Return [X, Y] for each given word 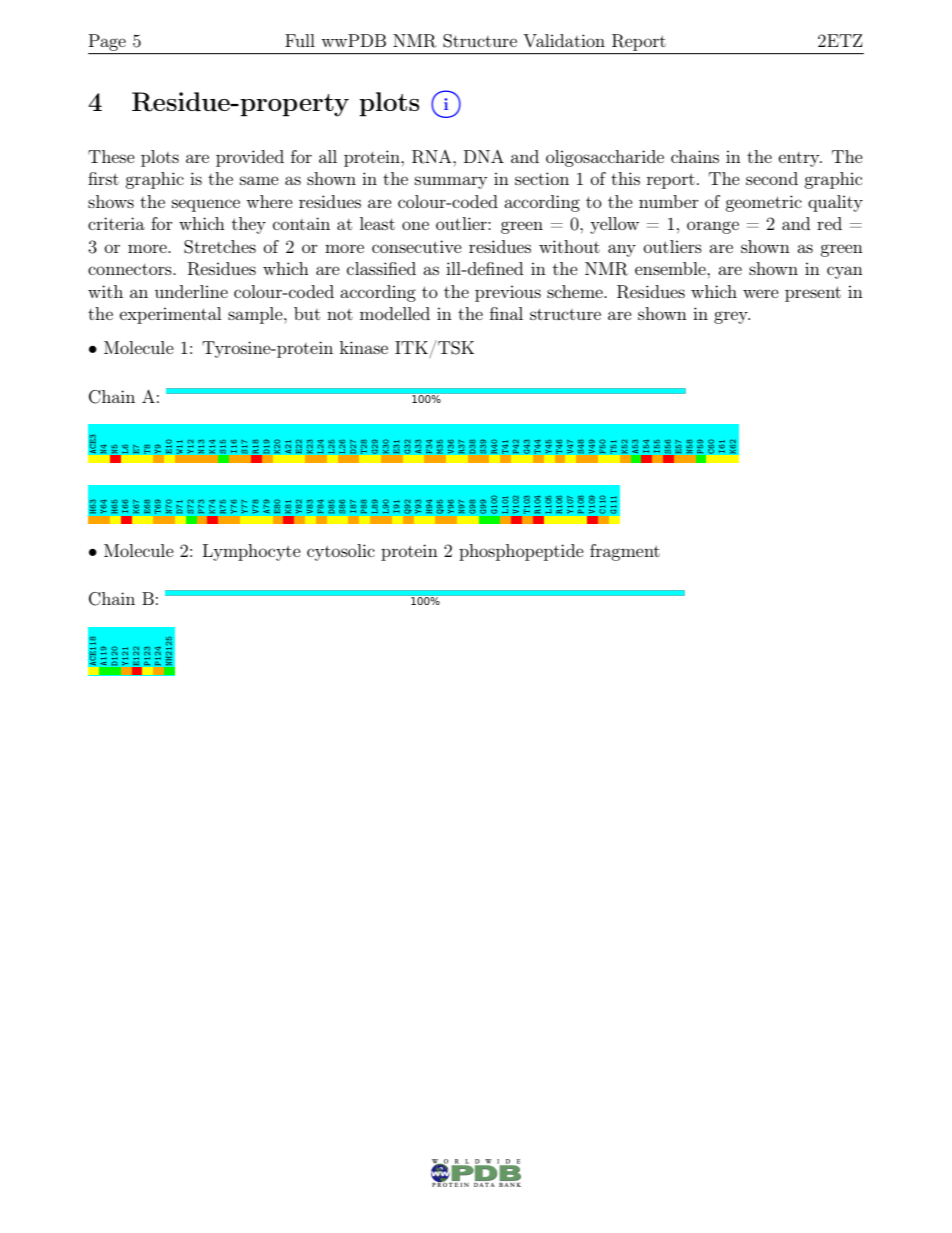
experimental [170, 315]
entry [800, 159]
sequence [206, 205]
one [415, 225]
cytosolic [341, 552]
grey [732, 317]
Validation [564, 40]
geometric [763, 203]
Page [107, 42]
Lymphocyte [252, 552]
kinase [364, 347]
